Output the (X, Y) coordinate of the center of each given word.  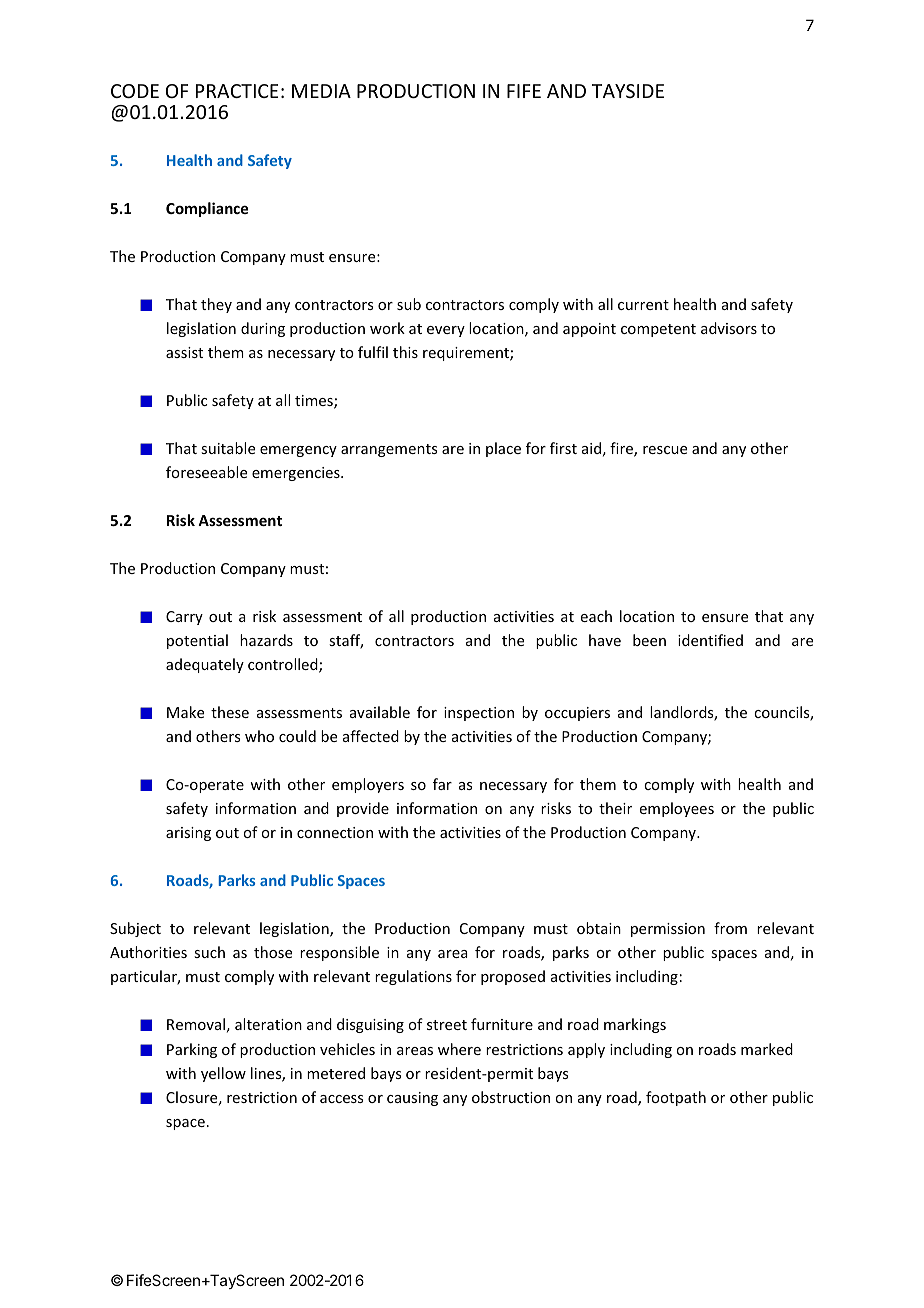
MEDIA (321, 91)
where (459, 1049)
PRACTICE (237, 91)
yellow (223, 1074)
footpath (676, 1098)
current (643, 305)
